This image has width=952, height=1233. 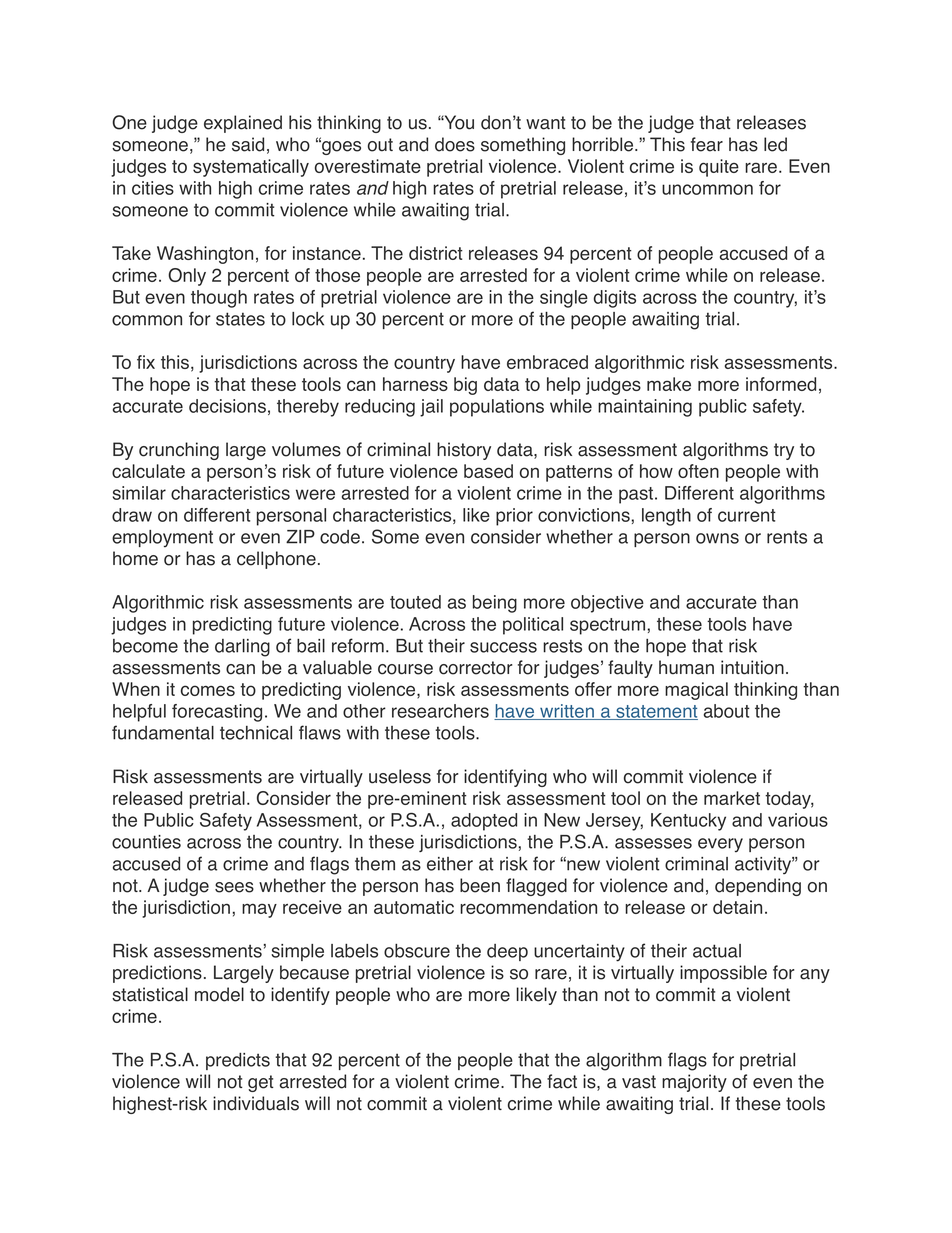 What do you see at coordinates (465, 386) in the image?
I see `big` at bounding box center [465, 386].
